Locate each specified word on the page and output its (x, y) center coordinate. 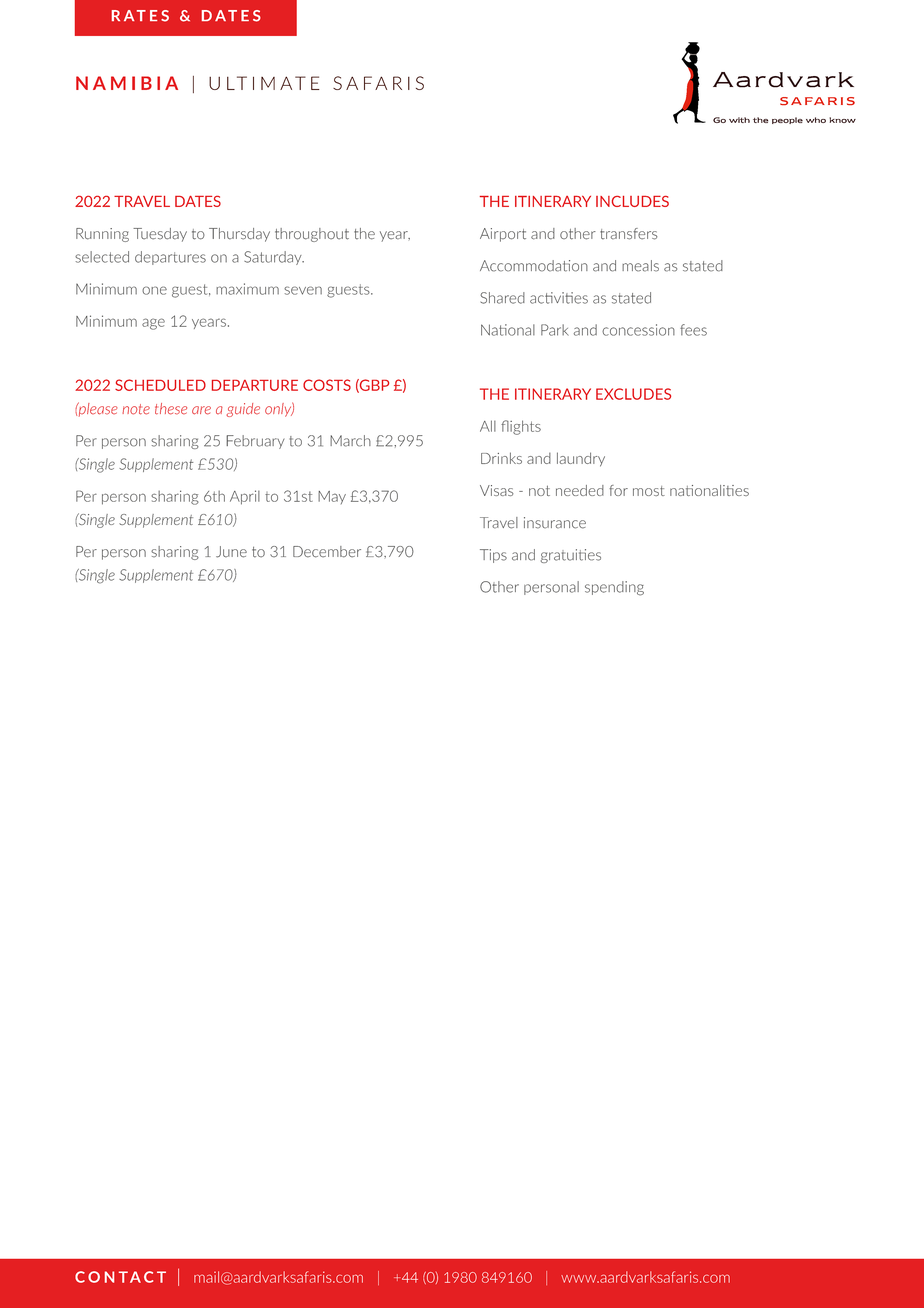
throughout (312, 235)
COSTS (327, 385)
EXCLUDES (633, 394)
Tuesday (160, 235)
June (231, 552)
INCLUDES (632, 201)
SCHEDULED (160, 385)
